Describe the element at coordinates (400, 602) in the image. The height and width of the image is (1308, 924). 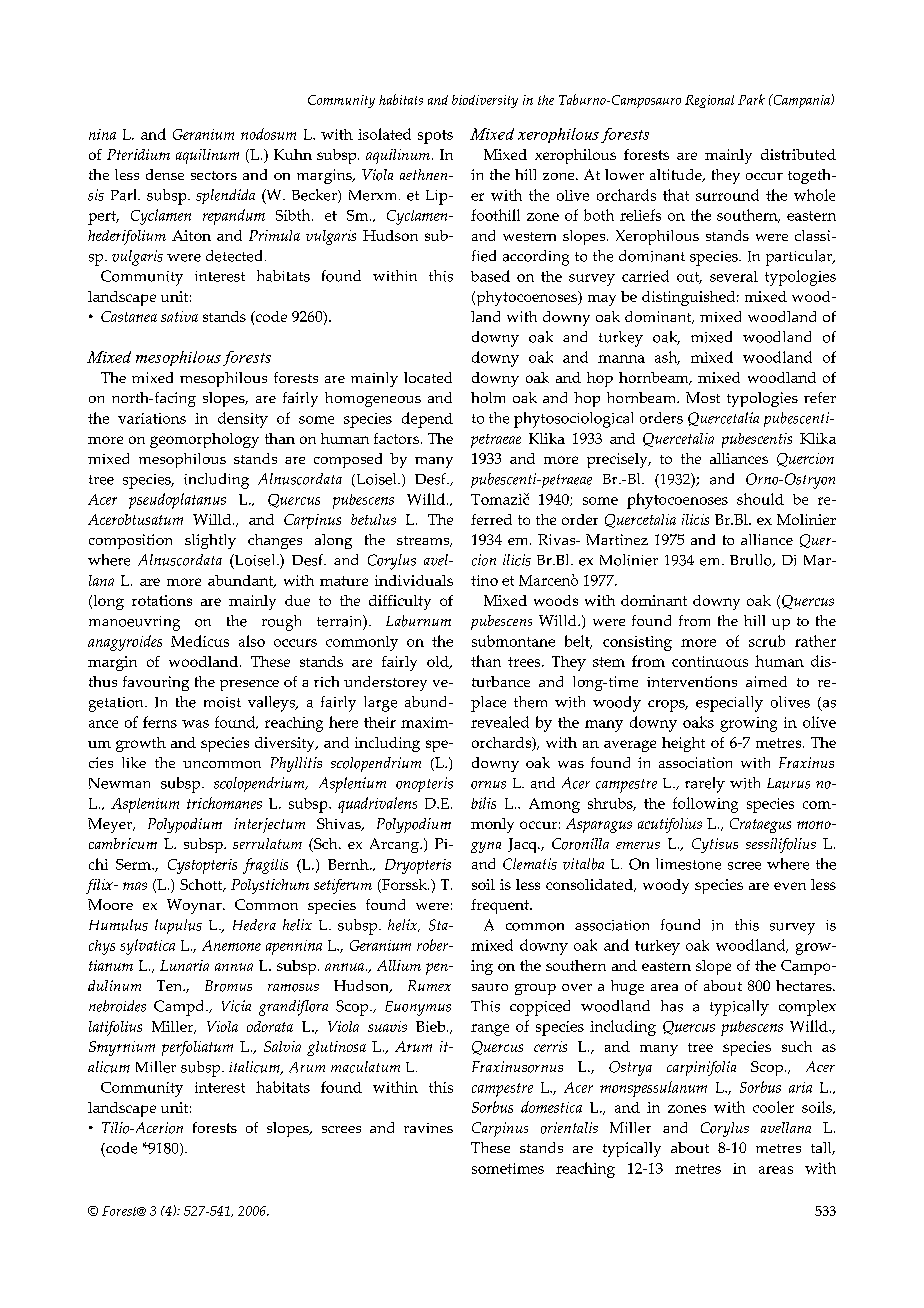
I see `difficulty` at that location.
